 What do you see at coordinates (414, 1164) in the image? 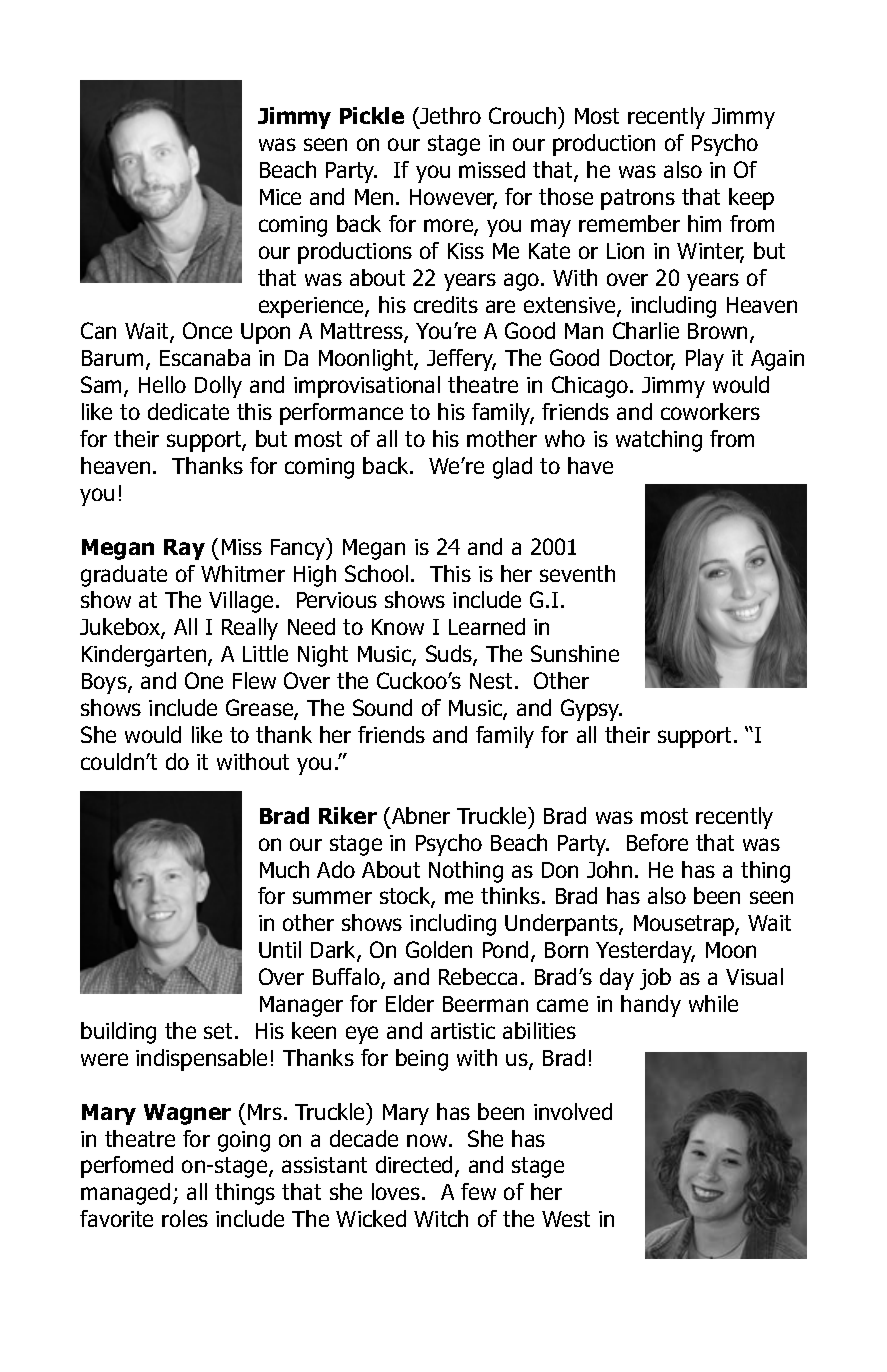
I see `directed` at bounding box center [414, 1164].
